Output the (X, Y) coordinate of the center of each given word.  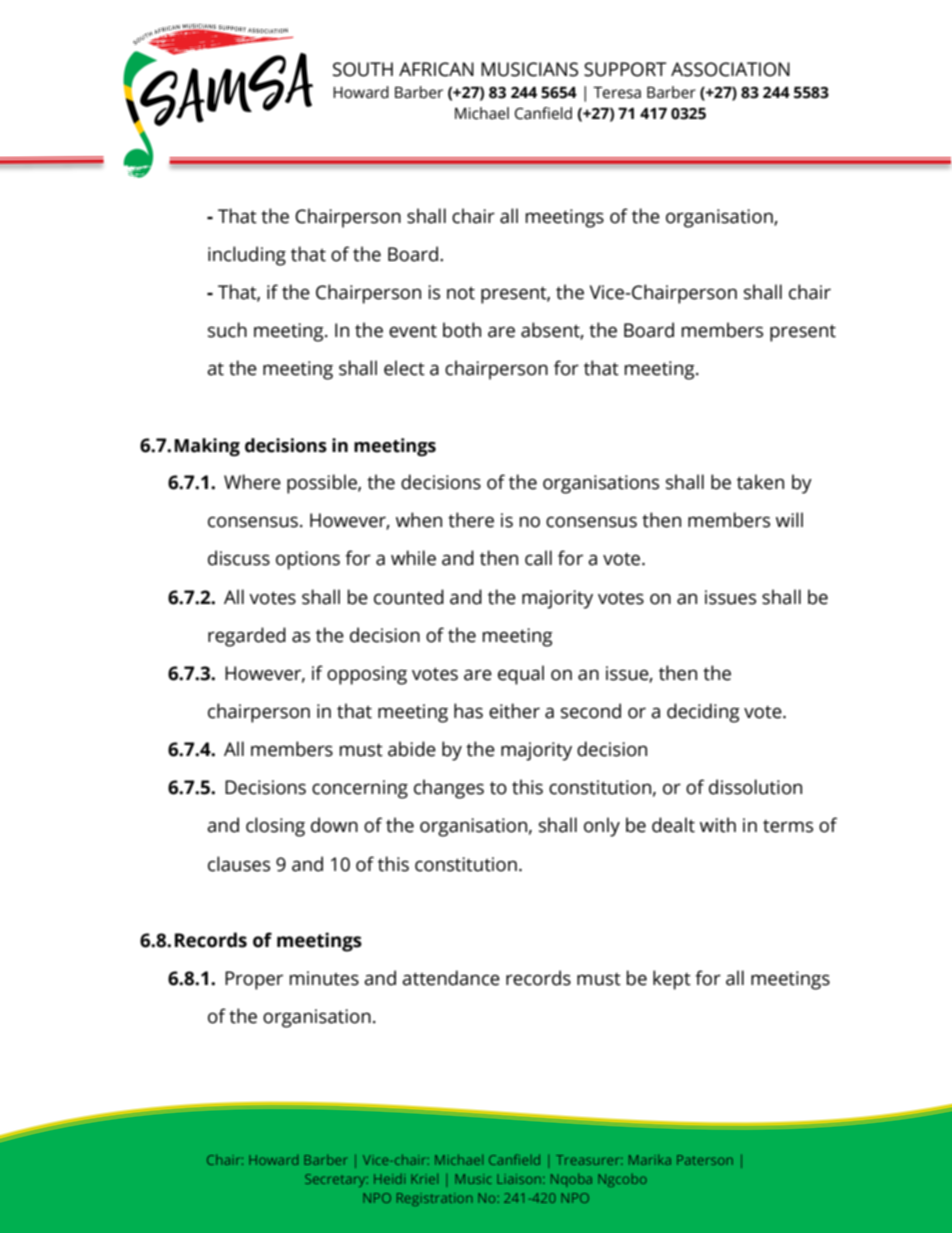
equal (521, 675)
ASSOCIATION (730, 69)
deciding (703, 713)
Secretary (336, 1180)
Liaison (520, 1179)
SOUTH (363, 69)
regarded (247, 637)
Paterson (705, 1160)
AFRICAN (436, 69)
